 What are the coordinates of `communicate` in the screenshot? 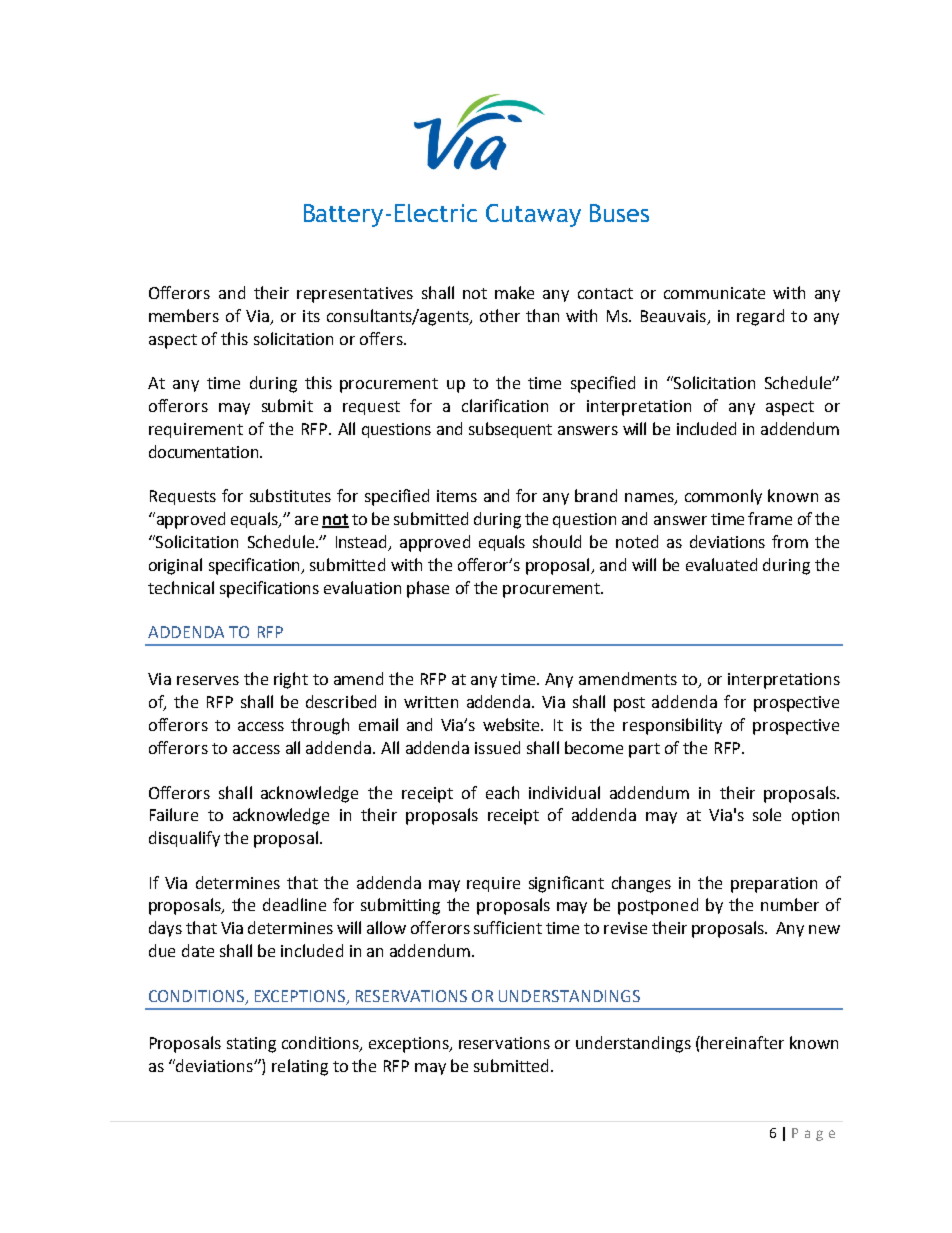 It's located at (714, 293).
